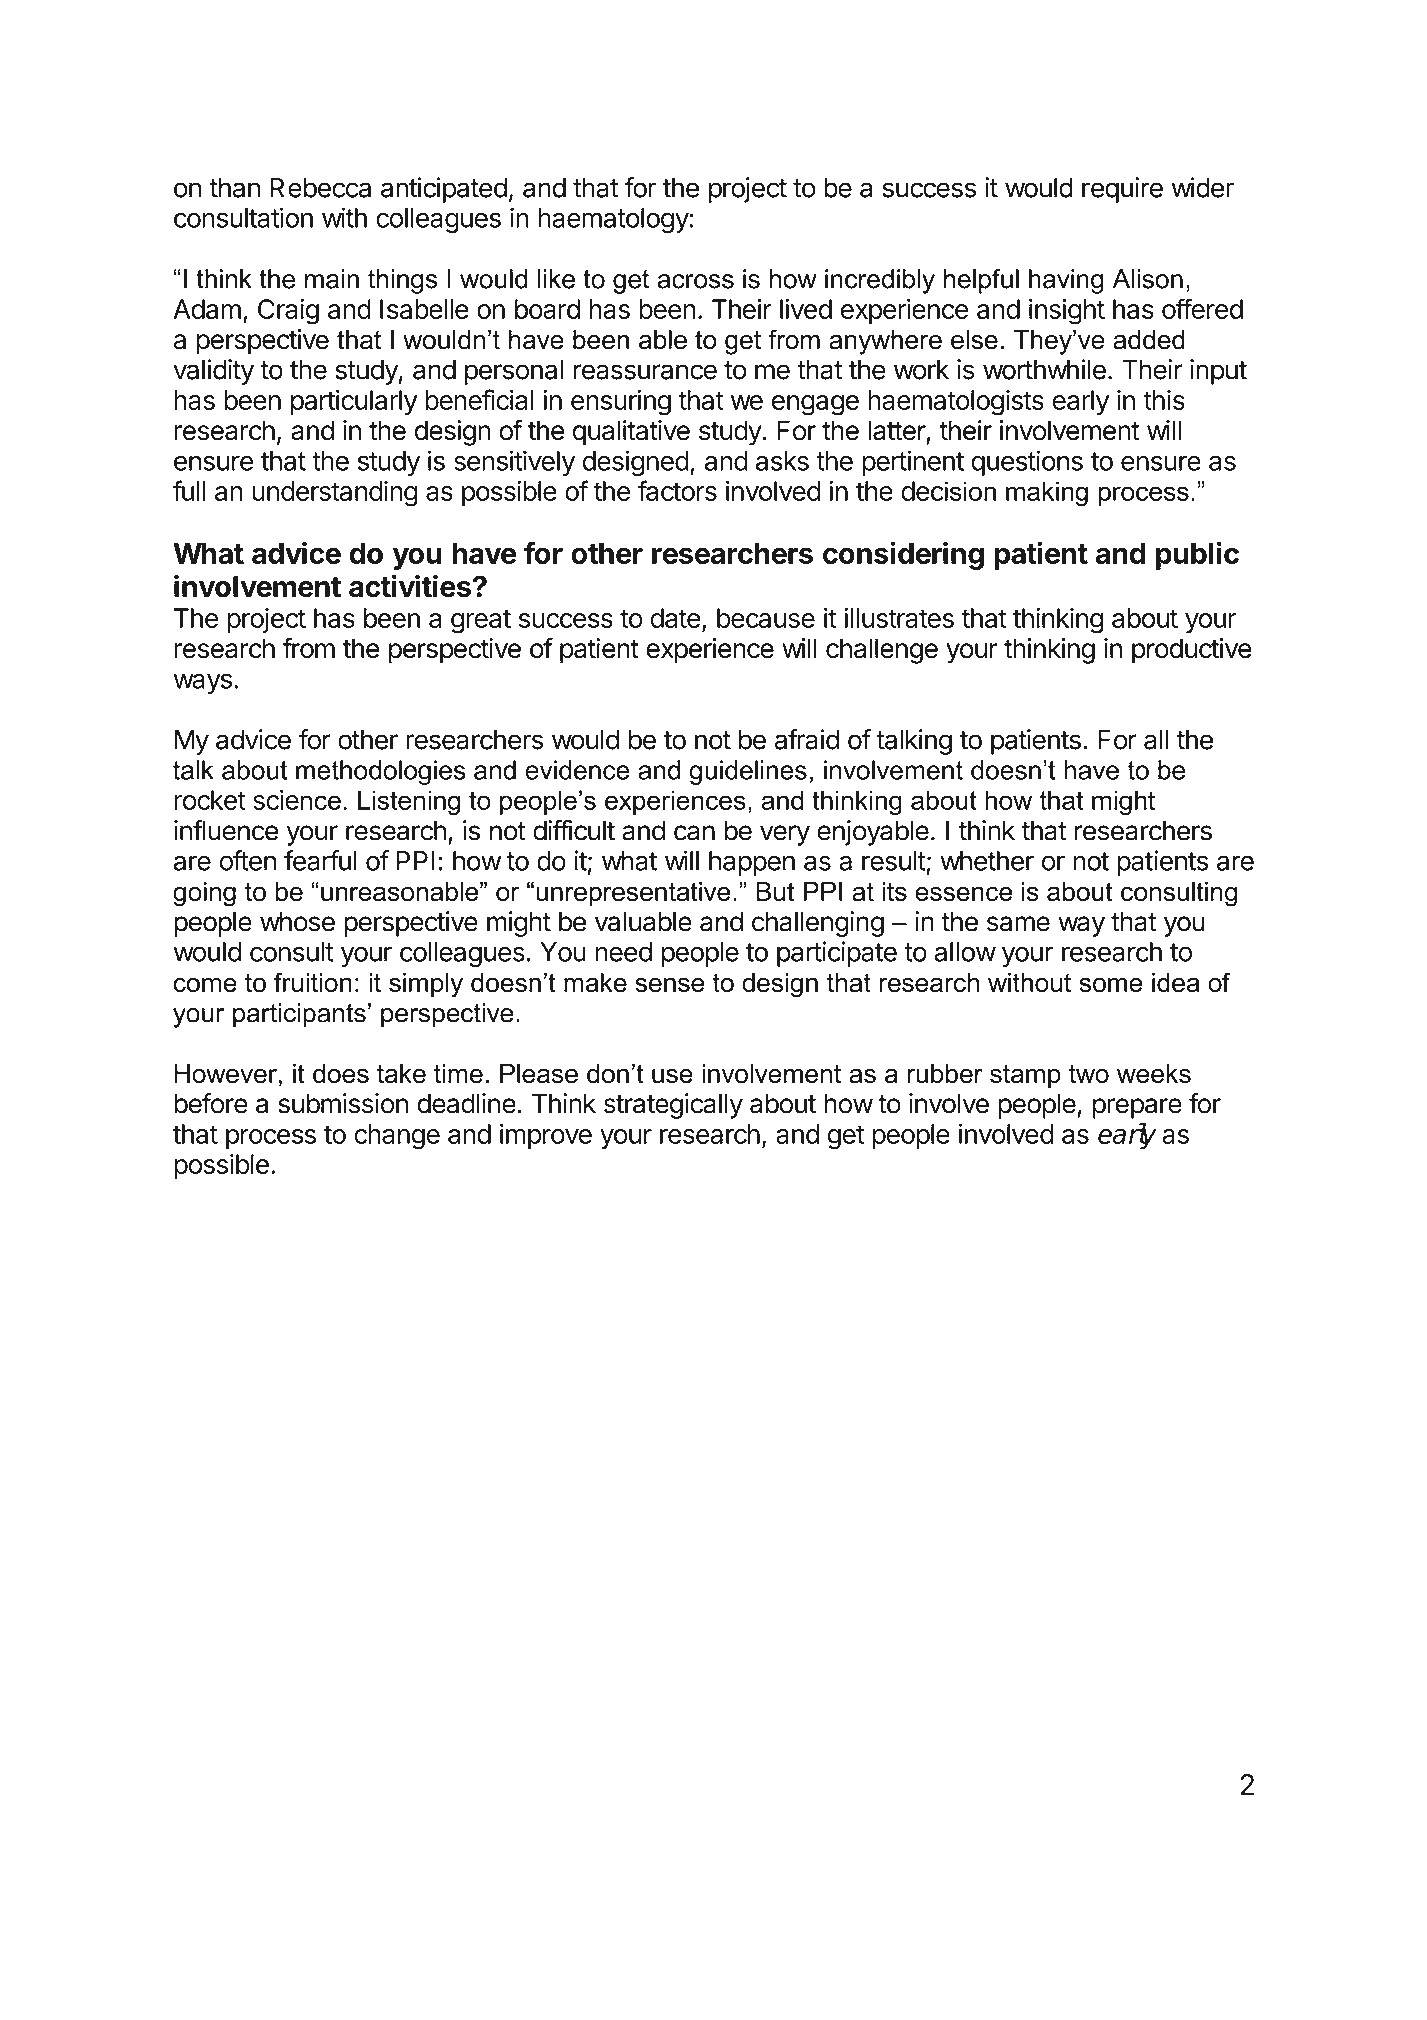 This screenshot has height=2020, width=1427. What do you see at coordinates (631, 433) in the screenshot?
I see `qualitative` at bounding box center [631, 433].
